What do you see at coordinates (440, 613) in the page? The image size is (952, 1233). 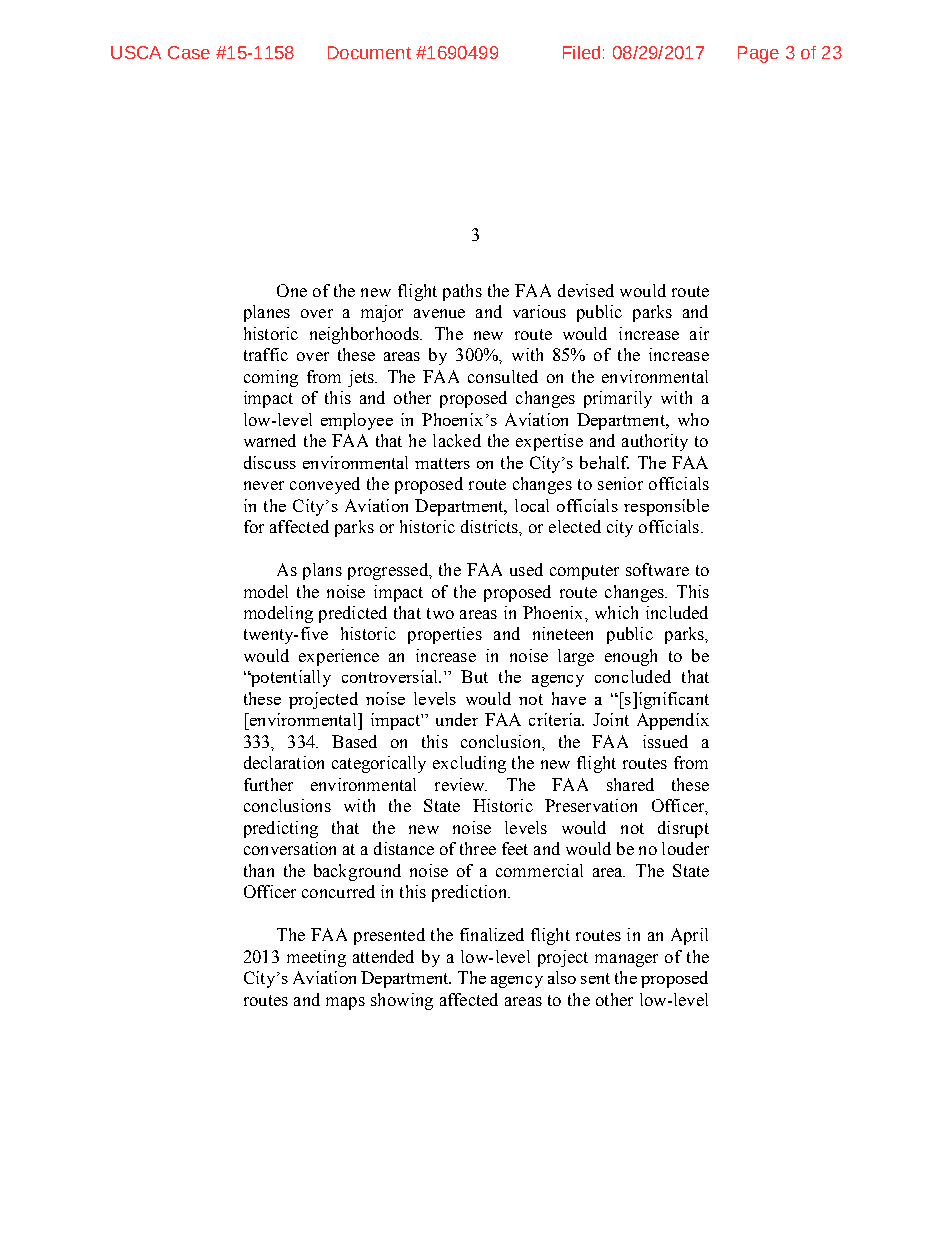 I see `two` at bounding box center [440, 613].
